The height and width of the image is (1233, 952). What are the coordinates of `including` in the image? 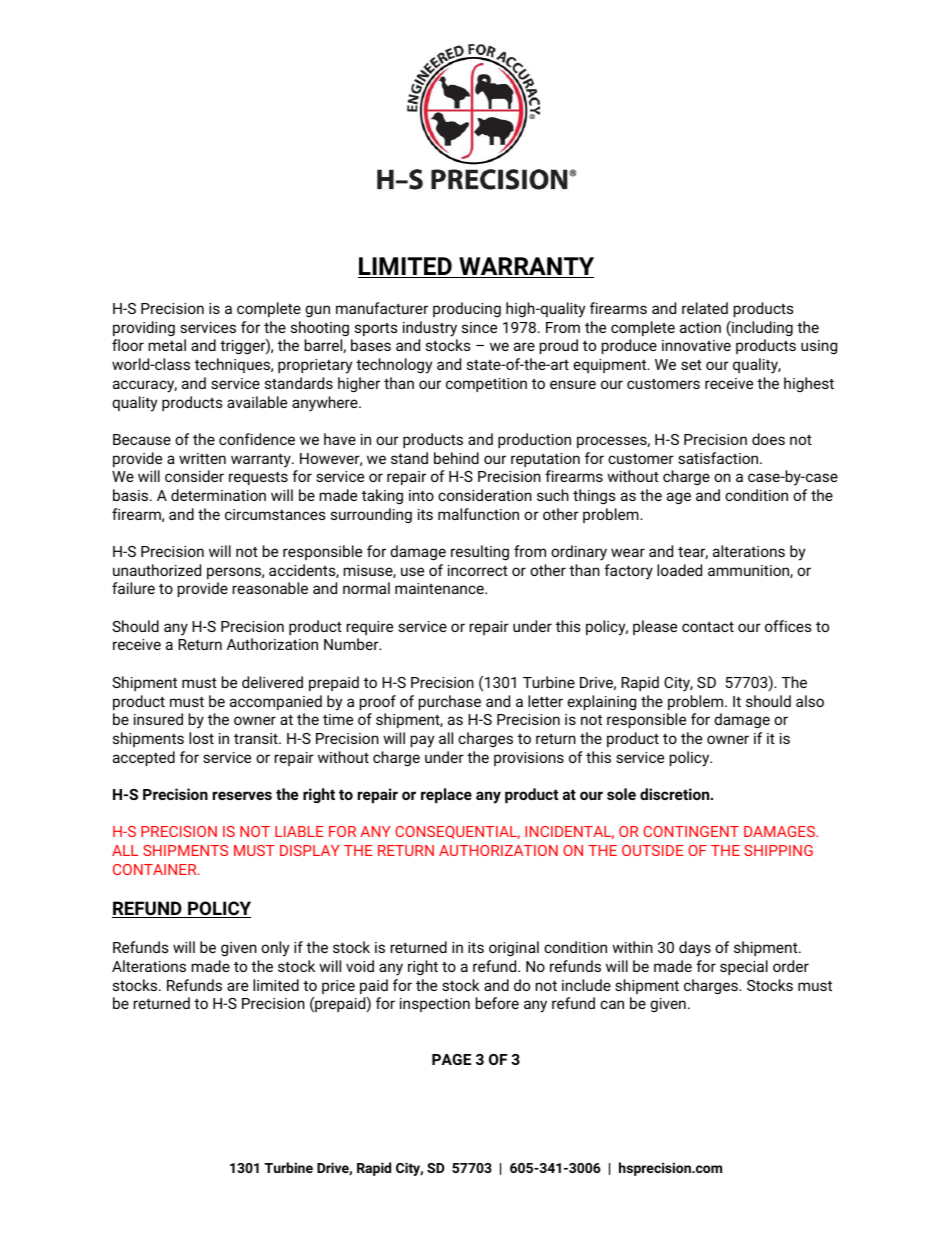 It's located at (761, 329).
